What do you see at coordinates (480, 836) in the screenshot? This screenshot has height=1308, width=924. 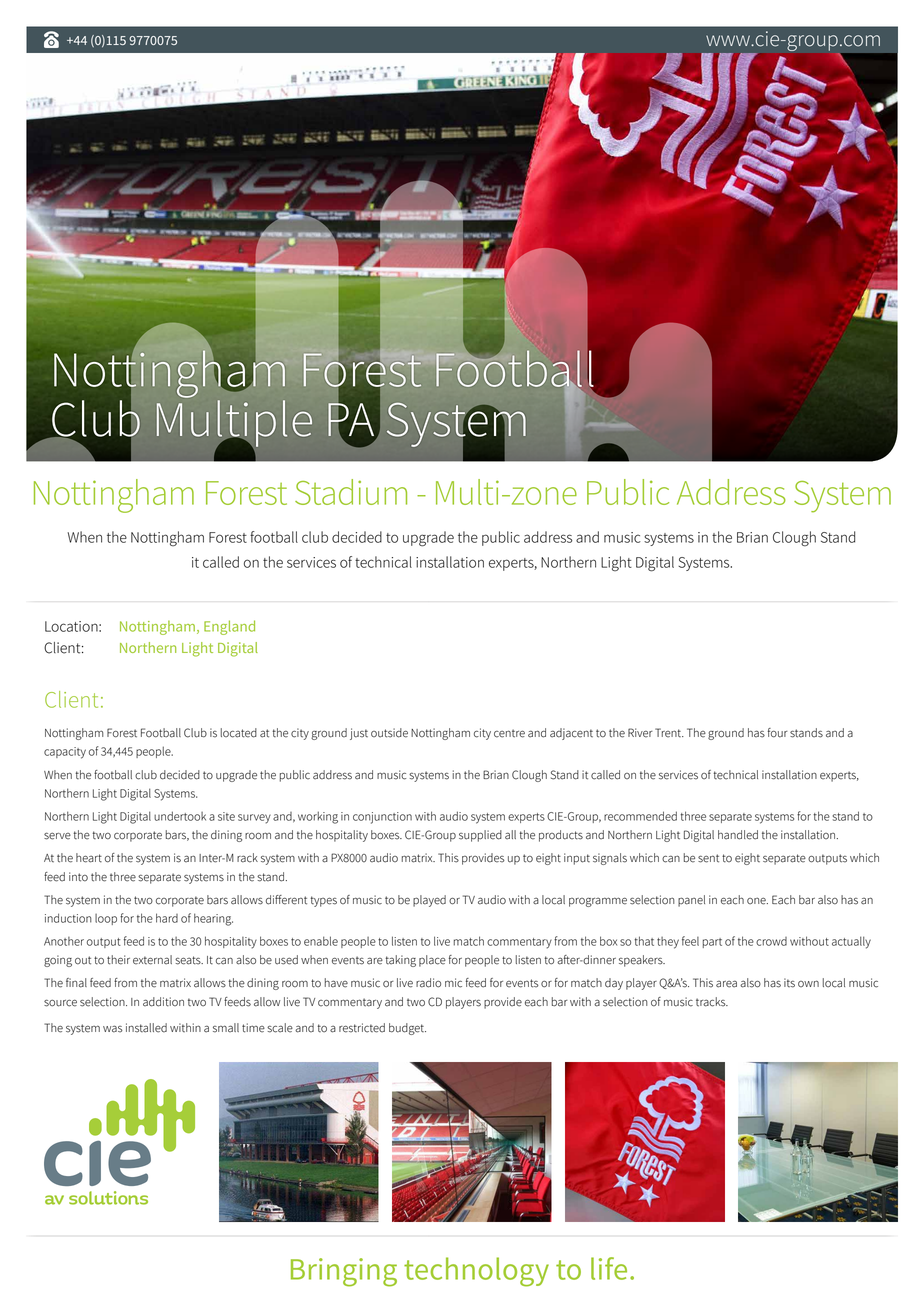 I see `supplied` at bounding box center [480, 836].
